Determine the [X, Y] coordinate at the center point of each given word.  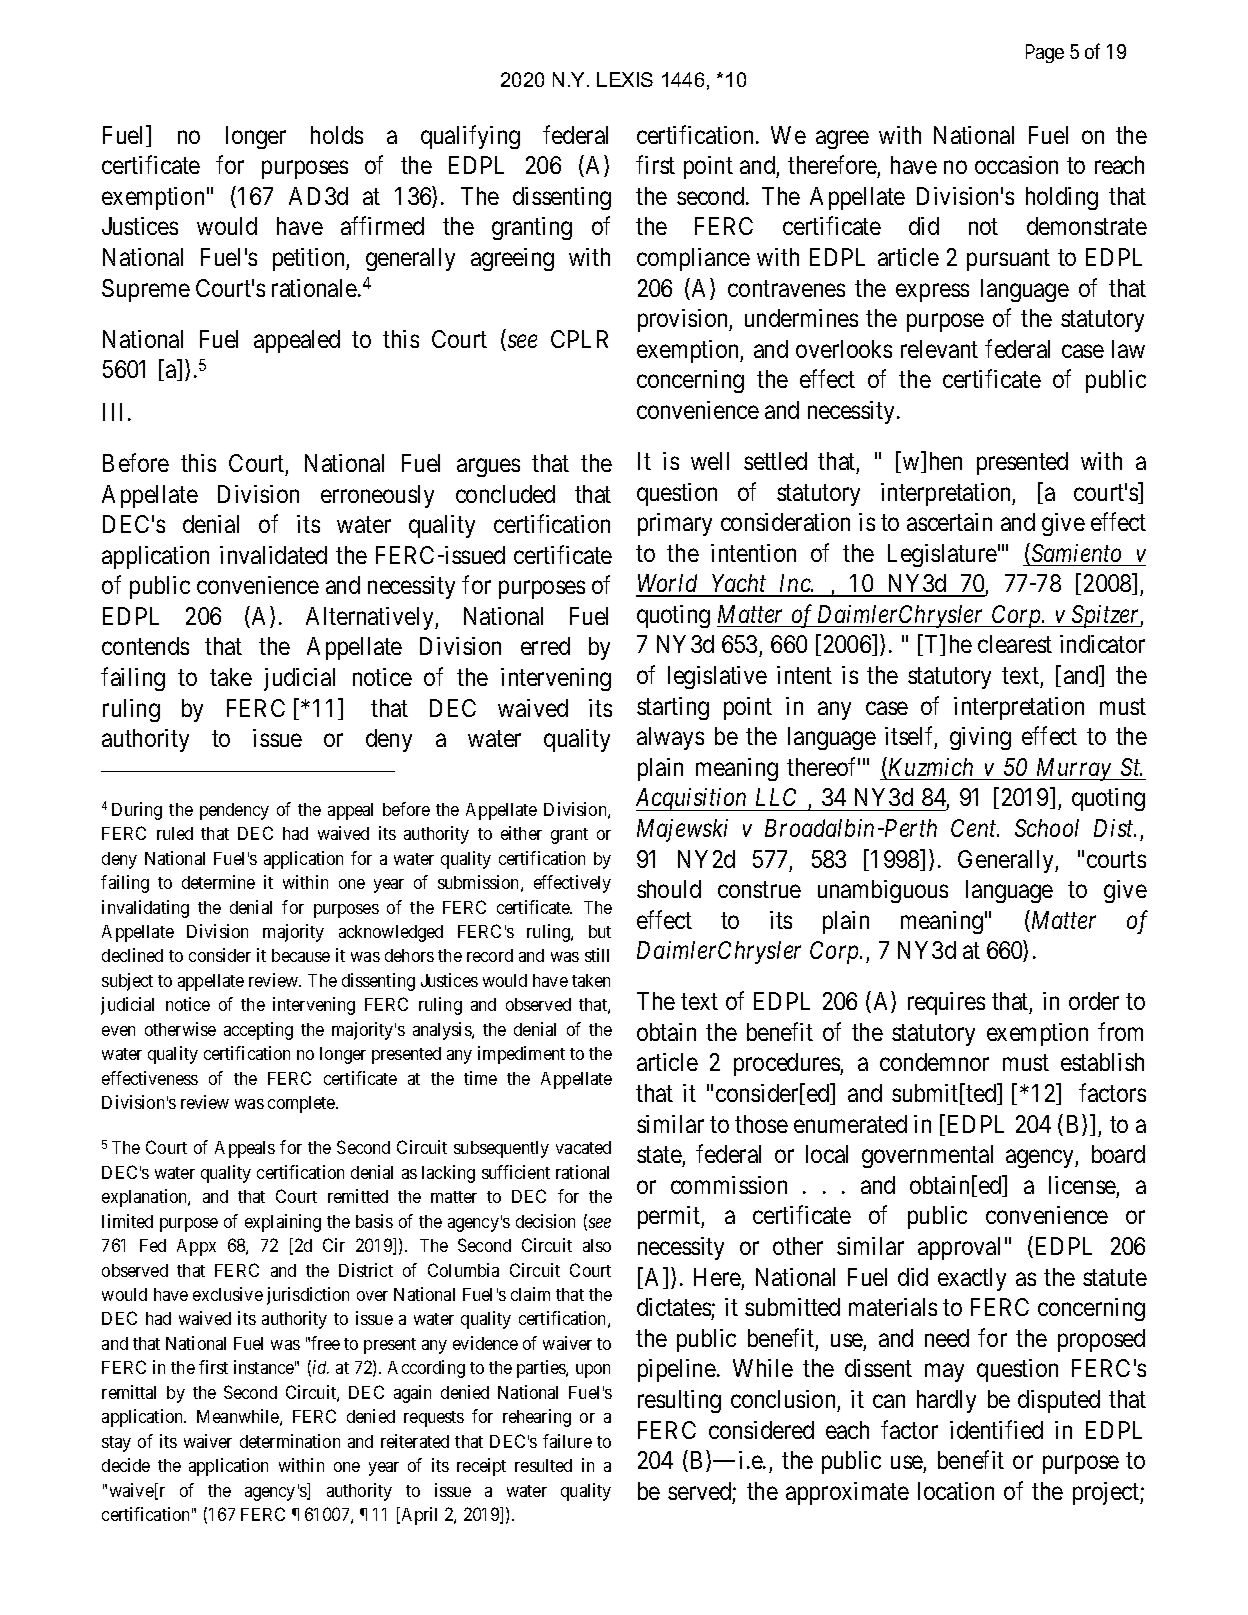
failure [567, 1441]
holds [337, 135]
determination [290, 1441]
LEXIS [625, 79]
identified [996, 1429]
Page [1045, 53]
